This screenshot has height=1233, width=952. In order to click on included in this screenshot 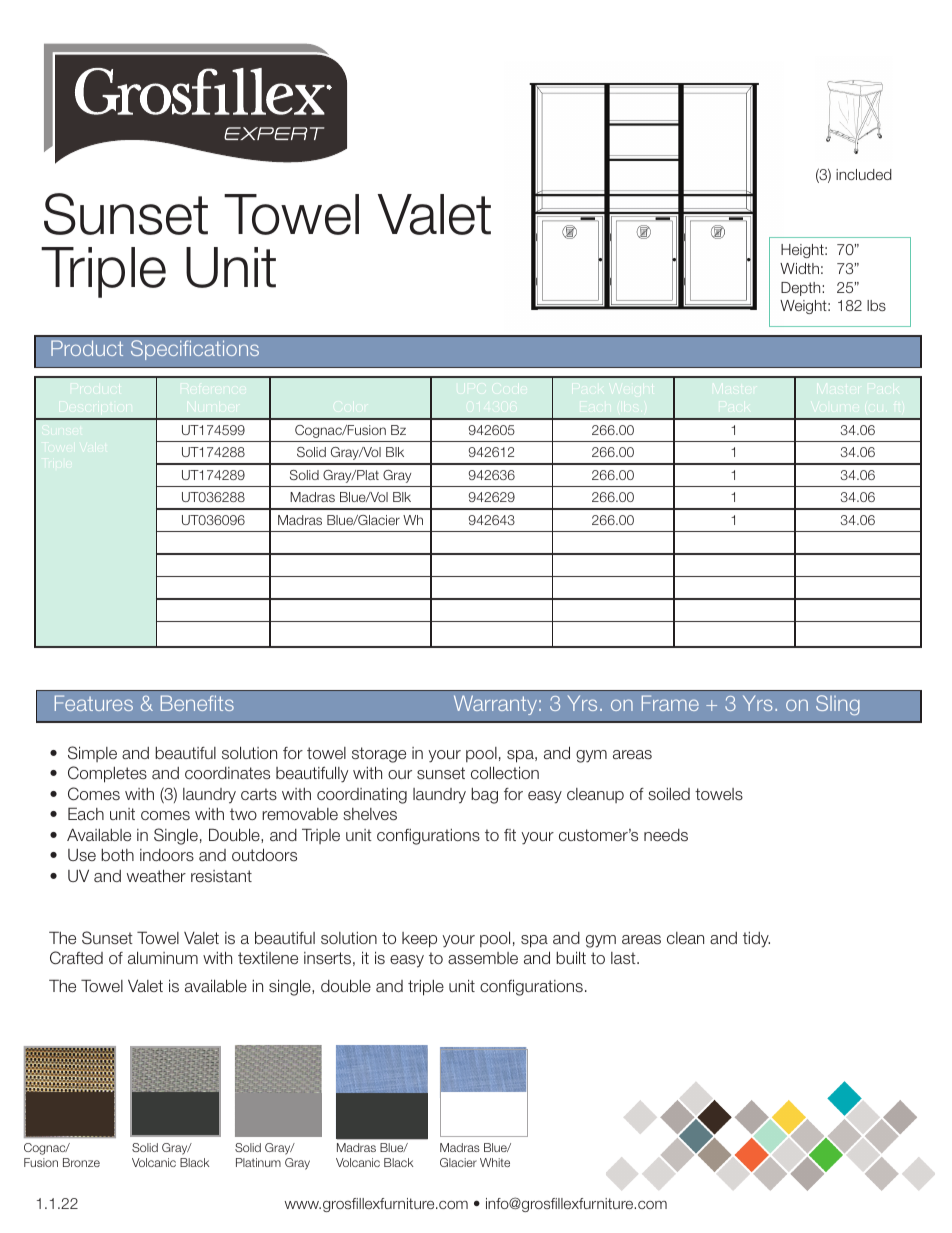, I will do `click(864, 174)`.
